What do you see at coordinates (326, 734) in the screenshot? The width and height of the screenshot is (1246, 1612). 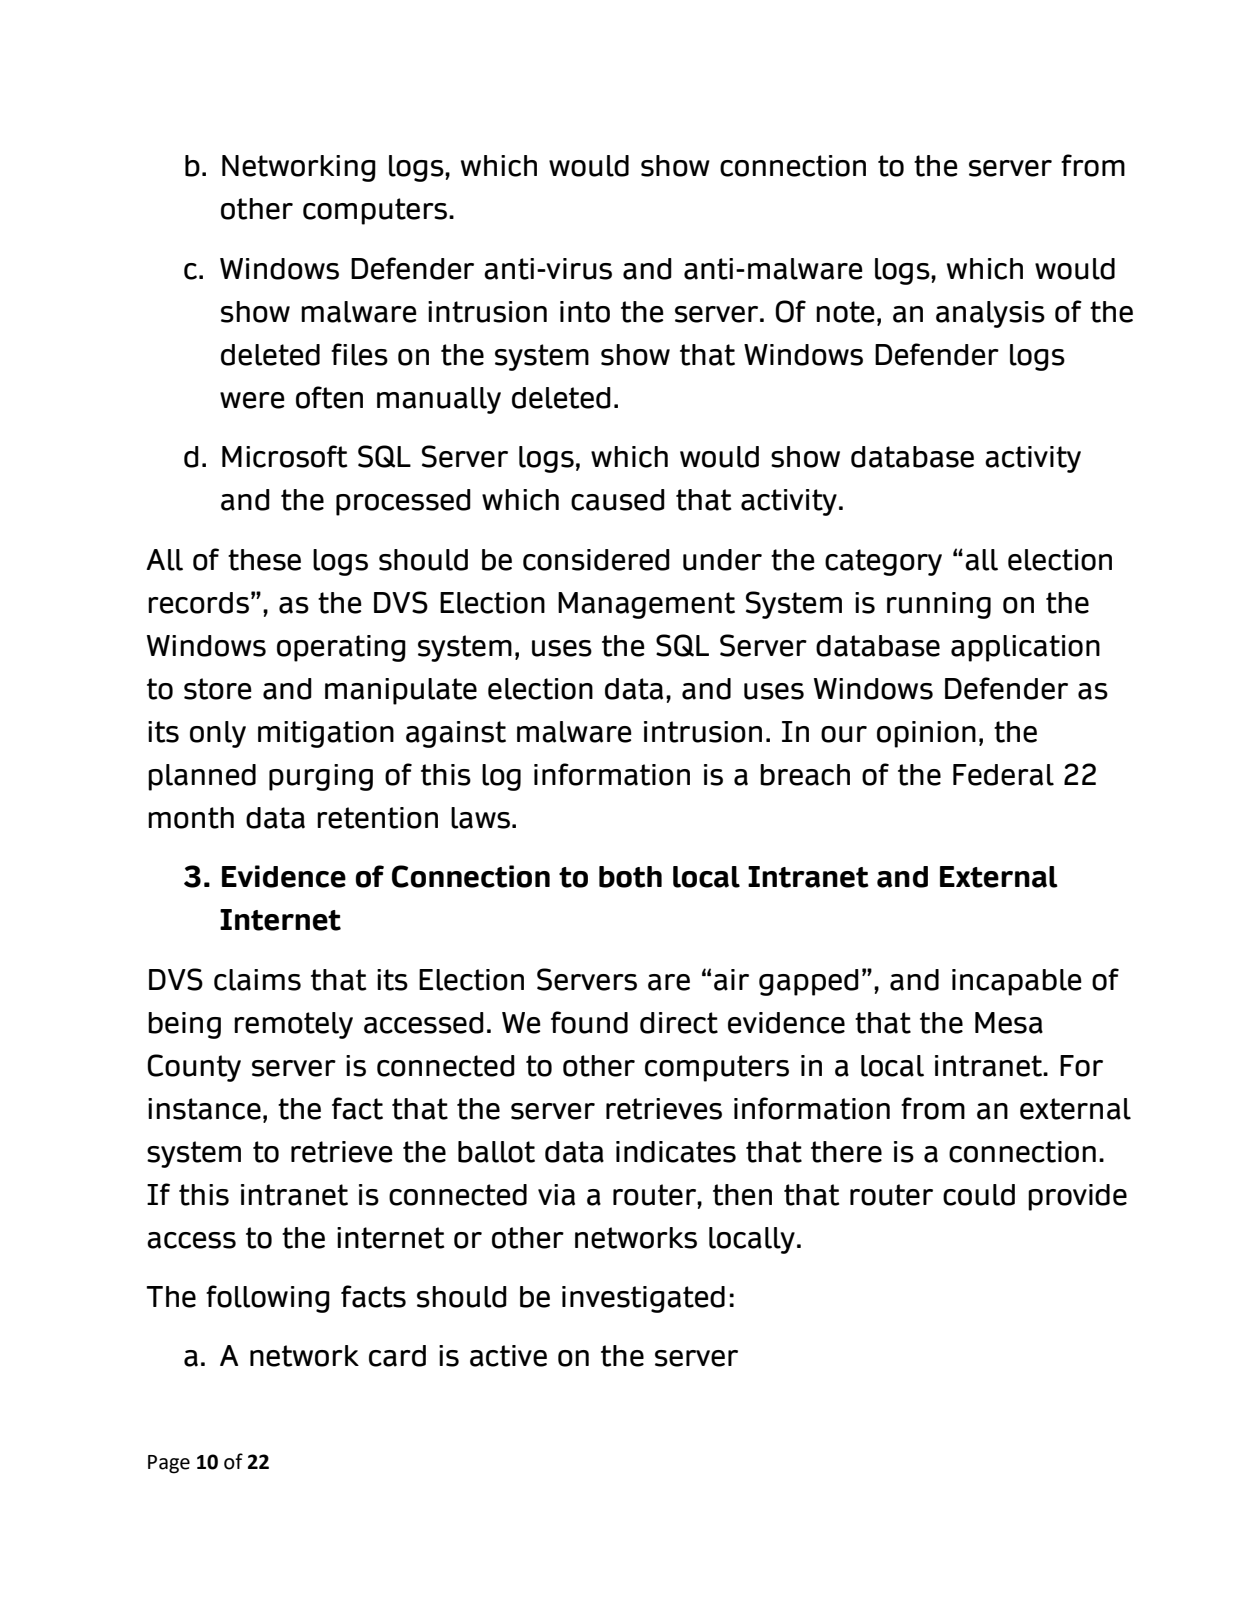 I see `mitigation` at bounding box center [326, 734].
